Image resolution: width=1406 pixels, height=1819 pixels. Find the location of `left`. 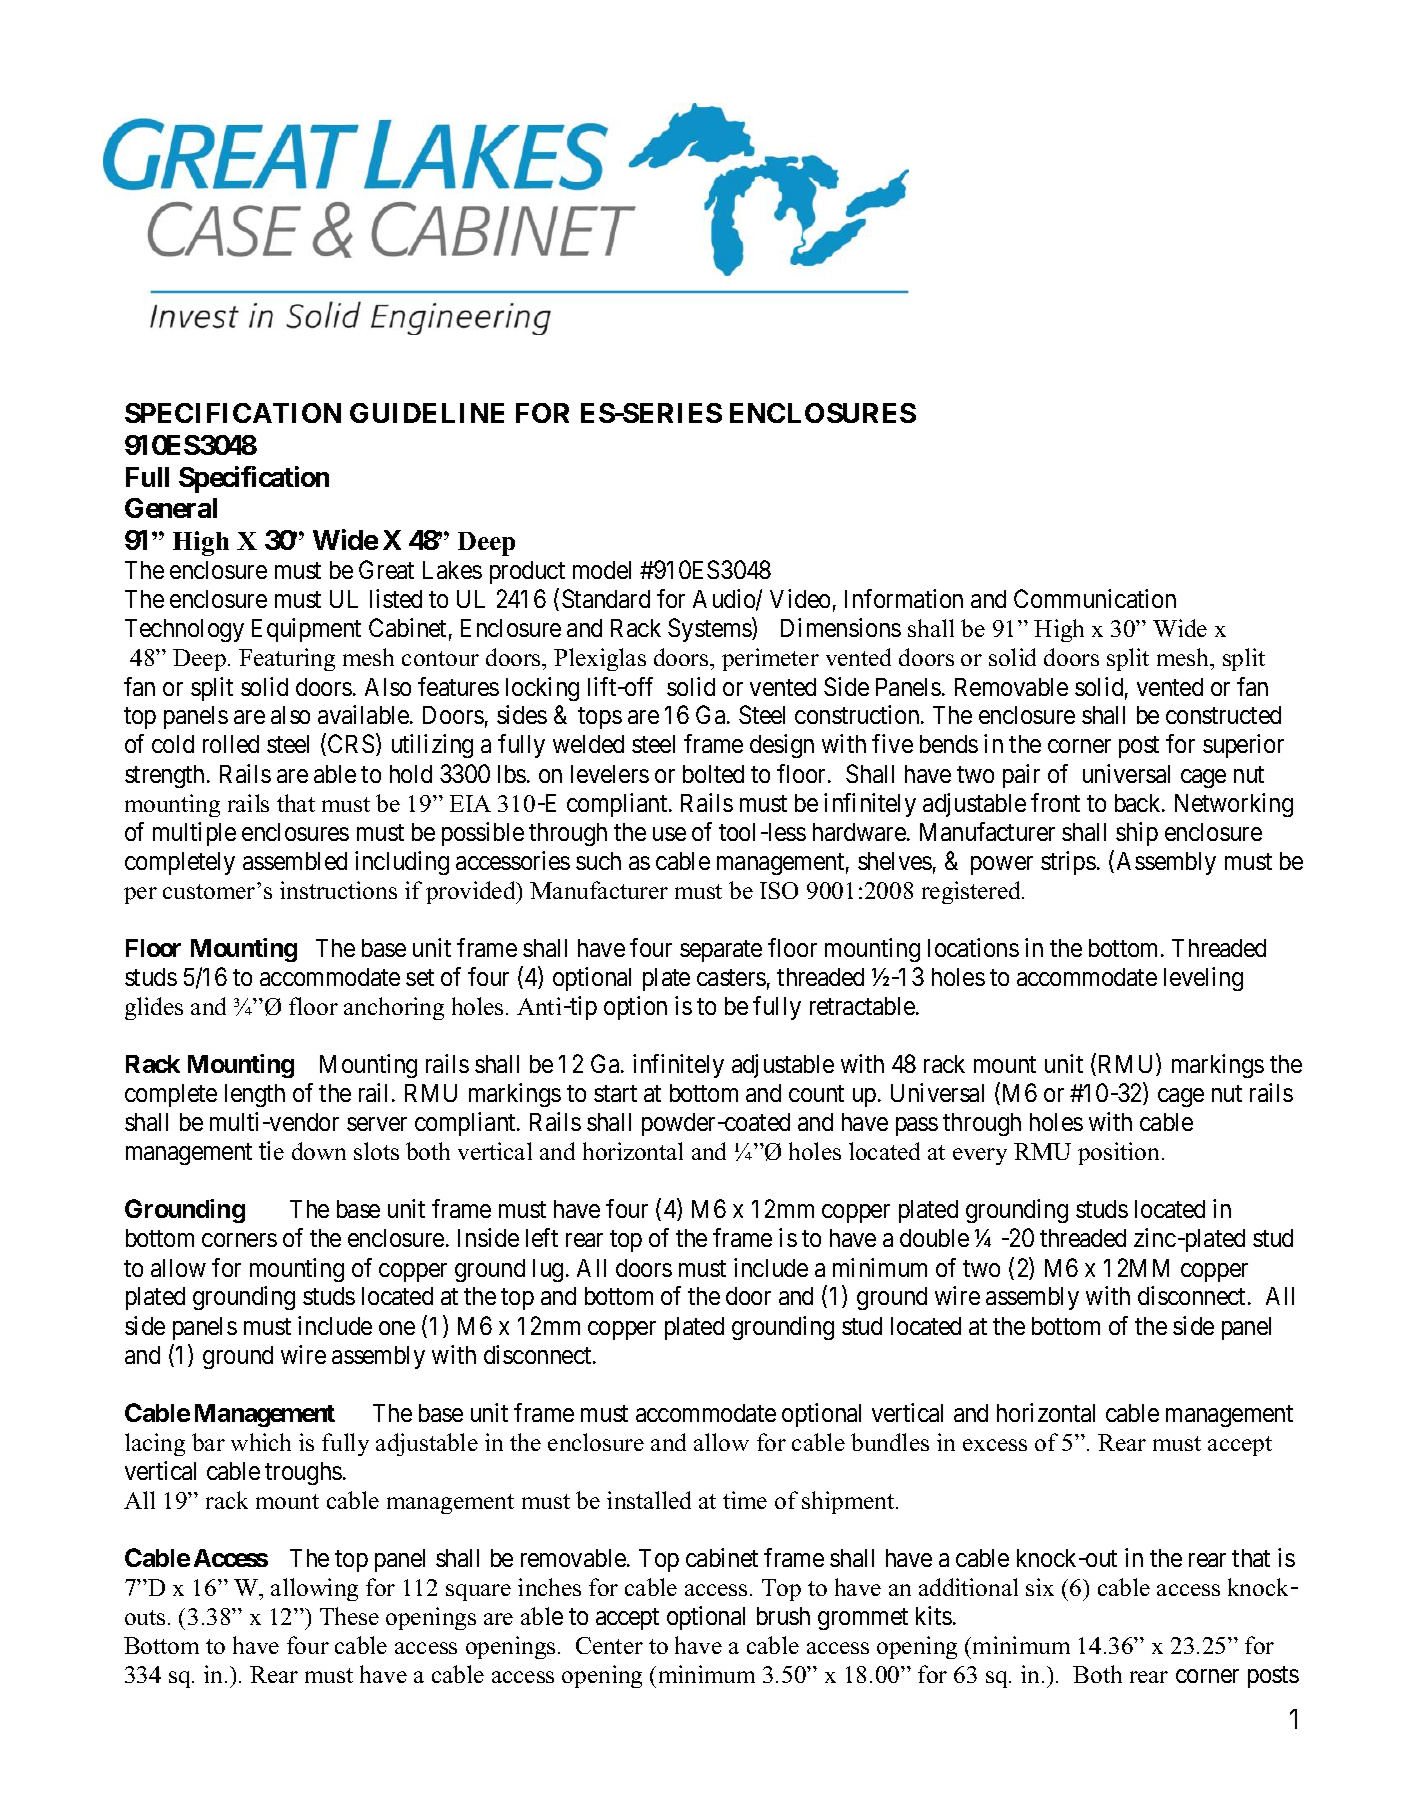

left is located at coordinates (542, 1237).
